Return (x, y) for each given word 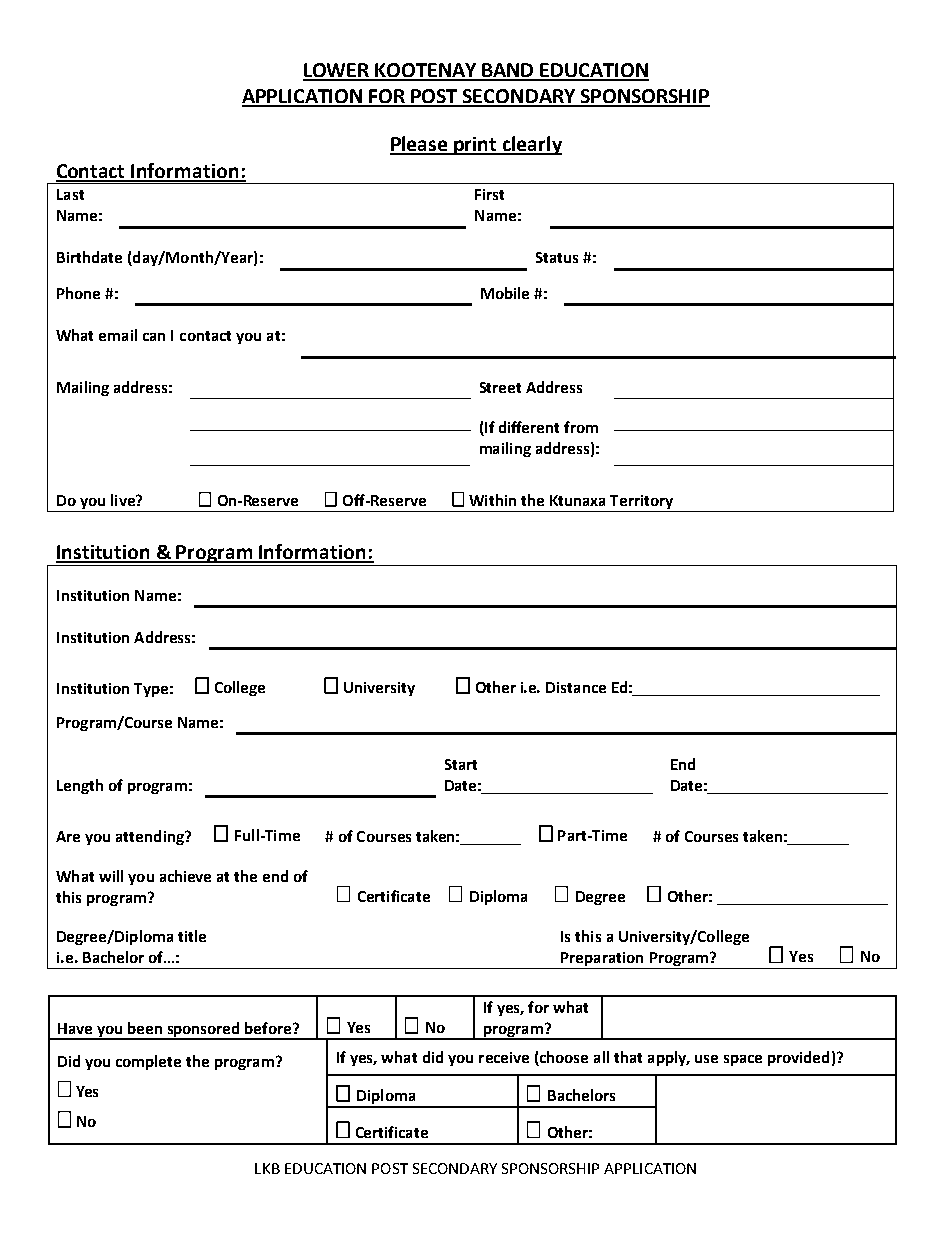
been (145, 1028)
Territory (641, 502)
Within (492, 500)
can (154, 337)
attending (151, 837)
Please (420, 145)
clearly (531, 145)
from (581, 427)
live (124, 500)
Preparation (602, 960)
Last (70, 194)
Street (500, 387)
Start (461, 764)
